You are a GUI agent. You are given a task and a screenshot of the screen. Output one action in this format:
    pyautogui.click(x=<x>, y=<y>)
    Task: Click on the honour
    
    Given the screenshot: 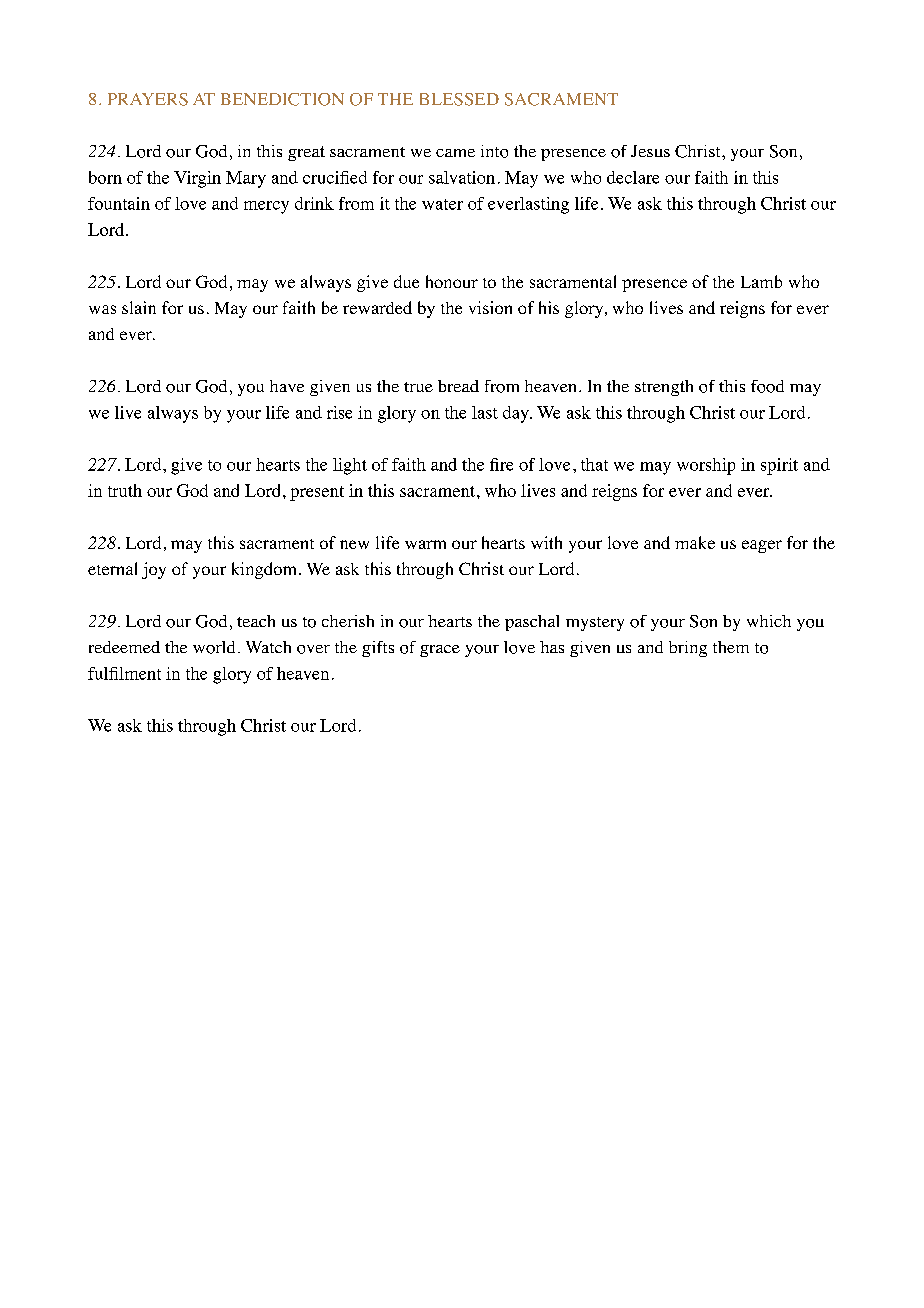 What is the action you would take?
    pyautogui.click(x=452, y=281)
